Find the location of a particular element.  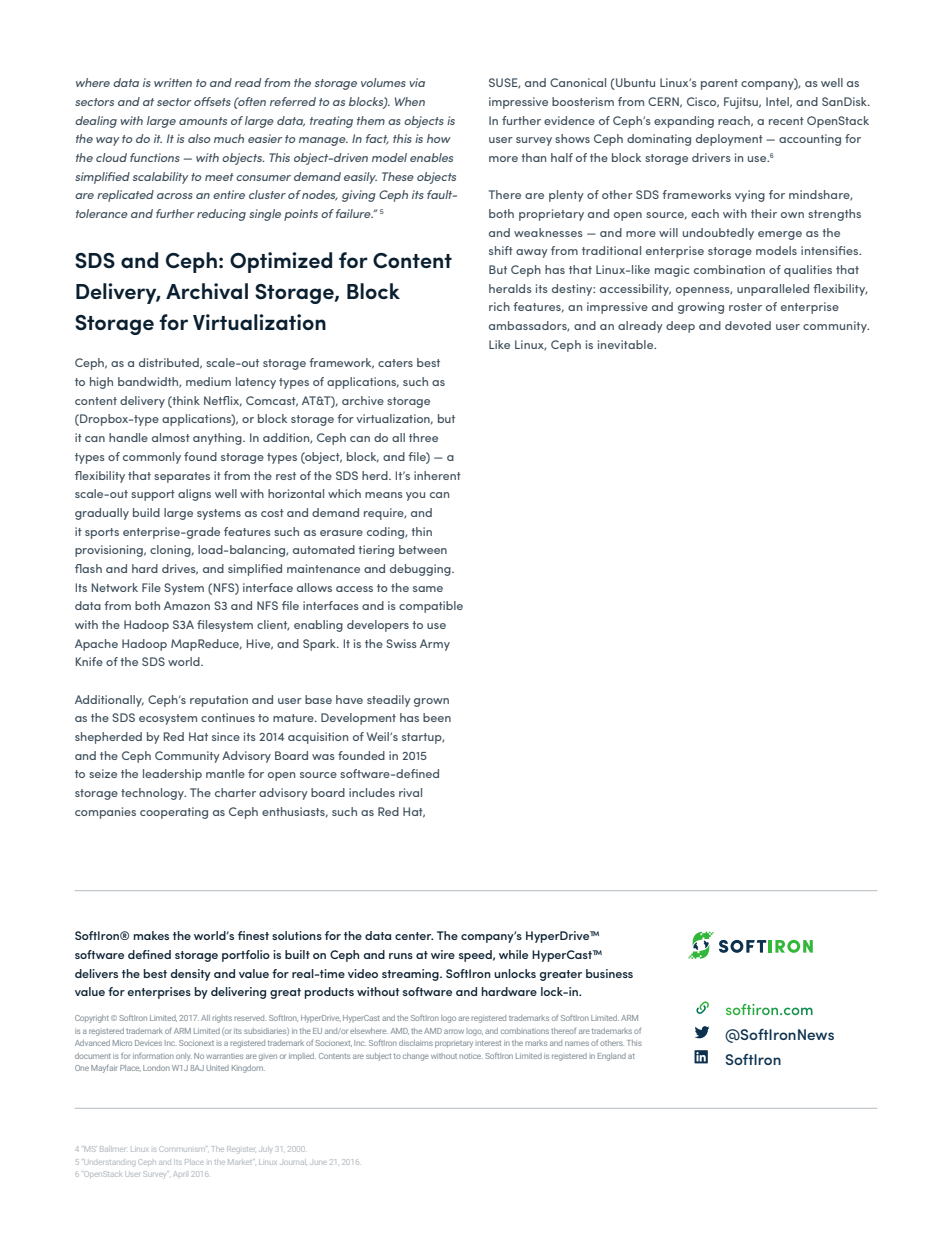

Army is located at coordinates (435, 645).
